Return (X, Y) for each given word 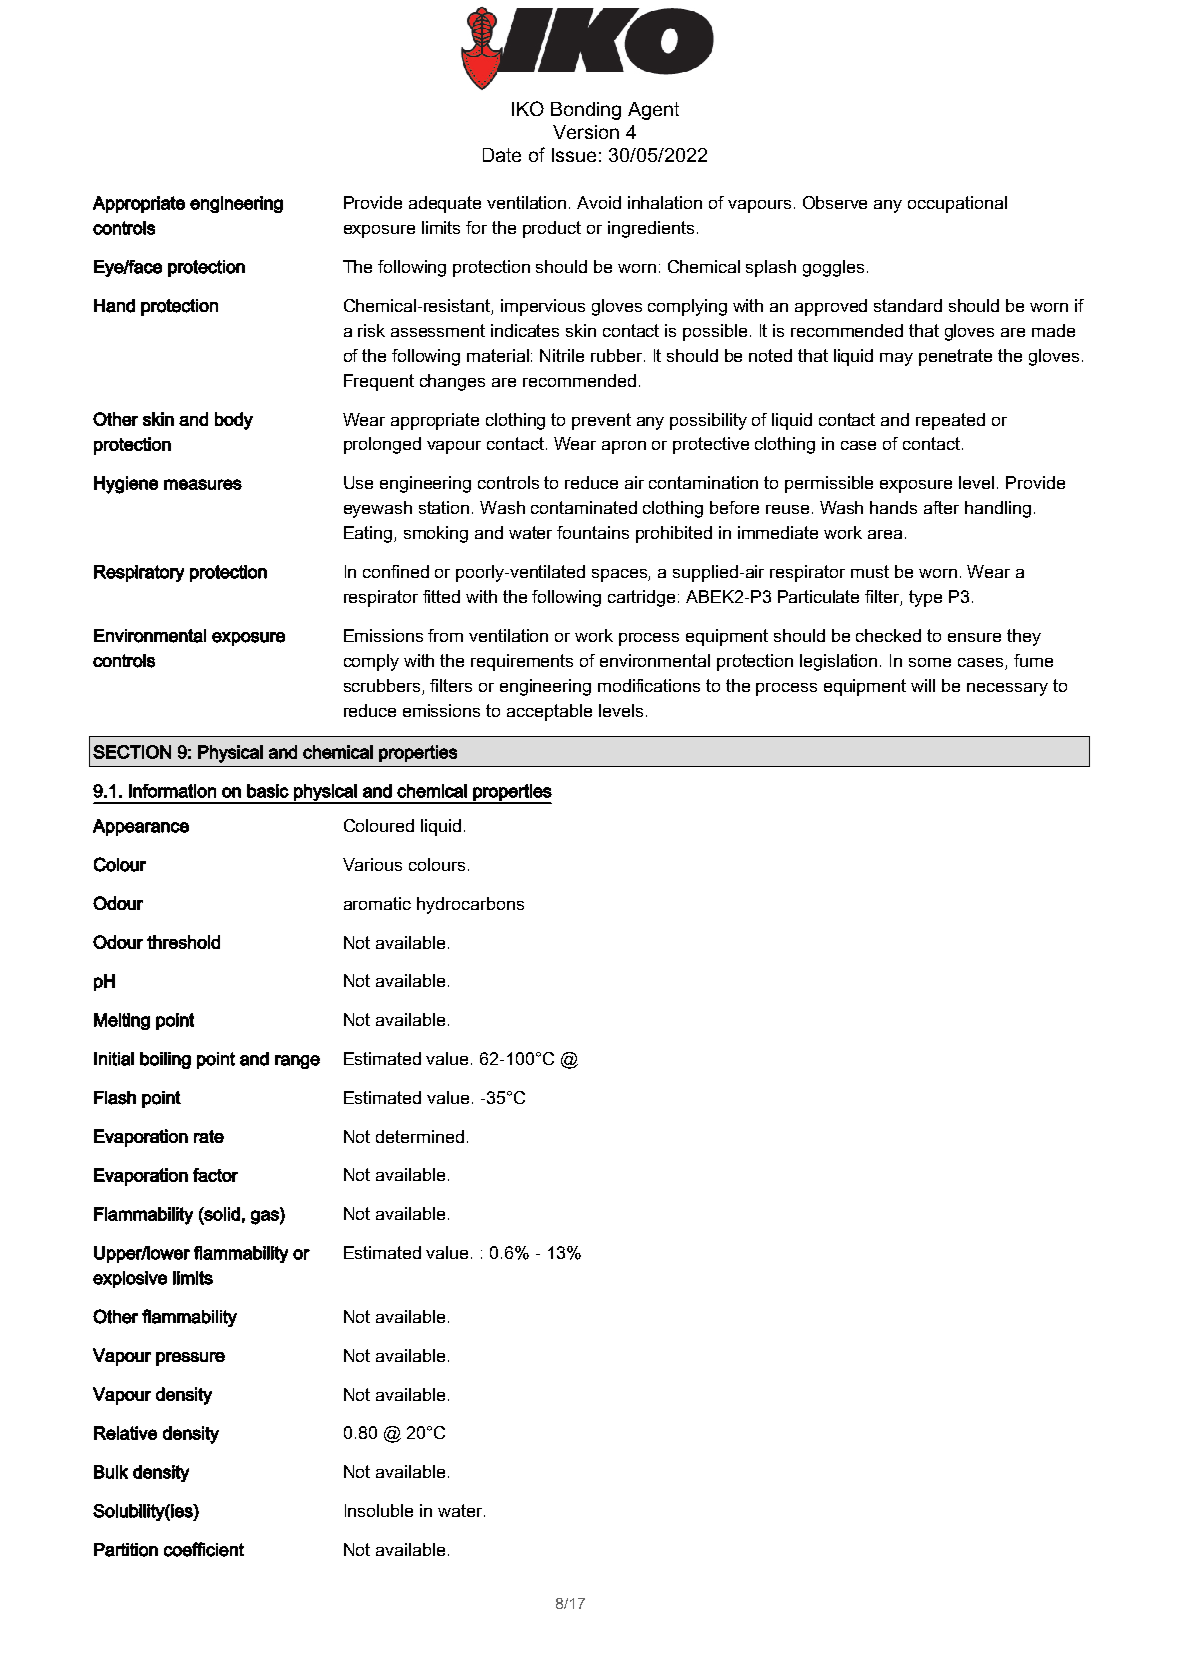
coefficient (204, 1549)
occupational (957, 204)
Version (586, 132)
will (923, 685)
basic (268, 791)
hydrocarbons (470, 905)
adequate (445, 204)
